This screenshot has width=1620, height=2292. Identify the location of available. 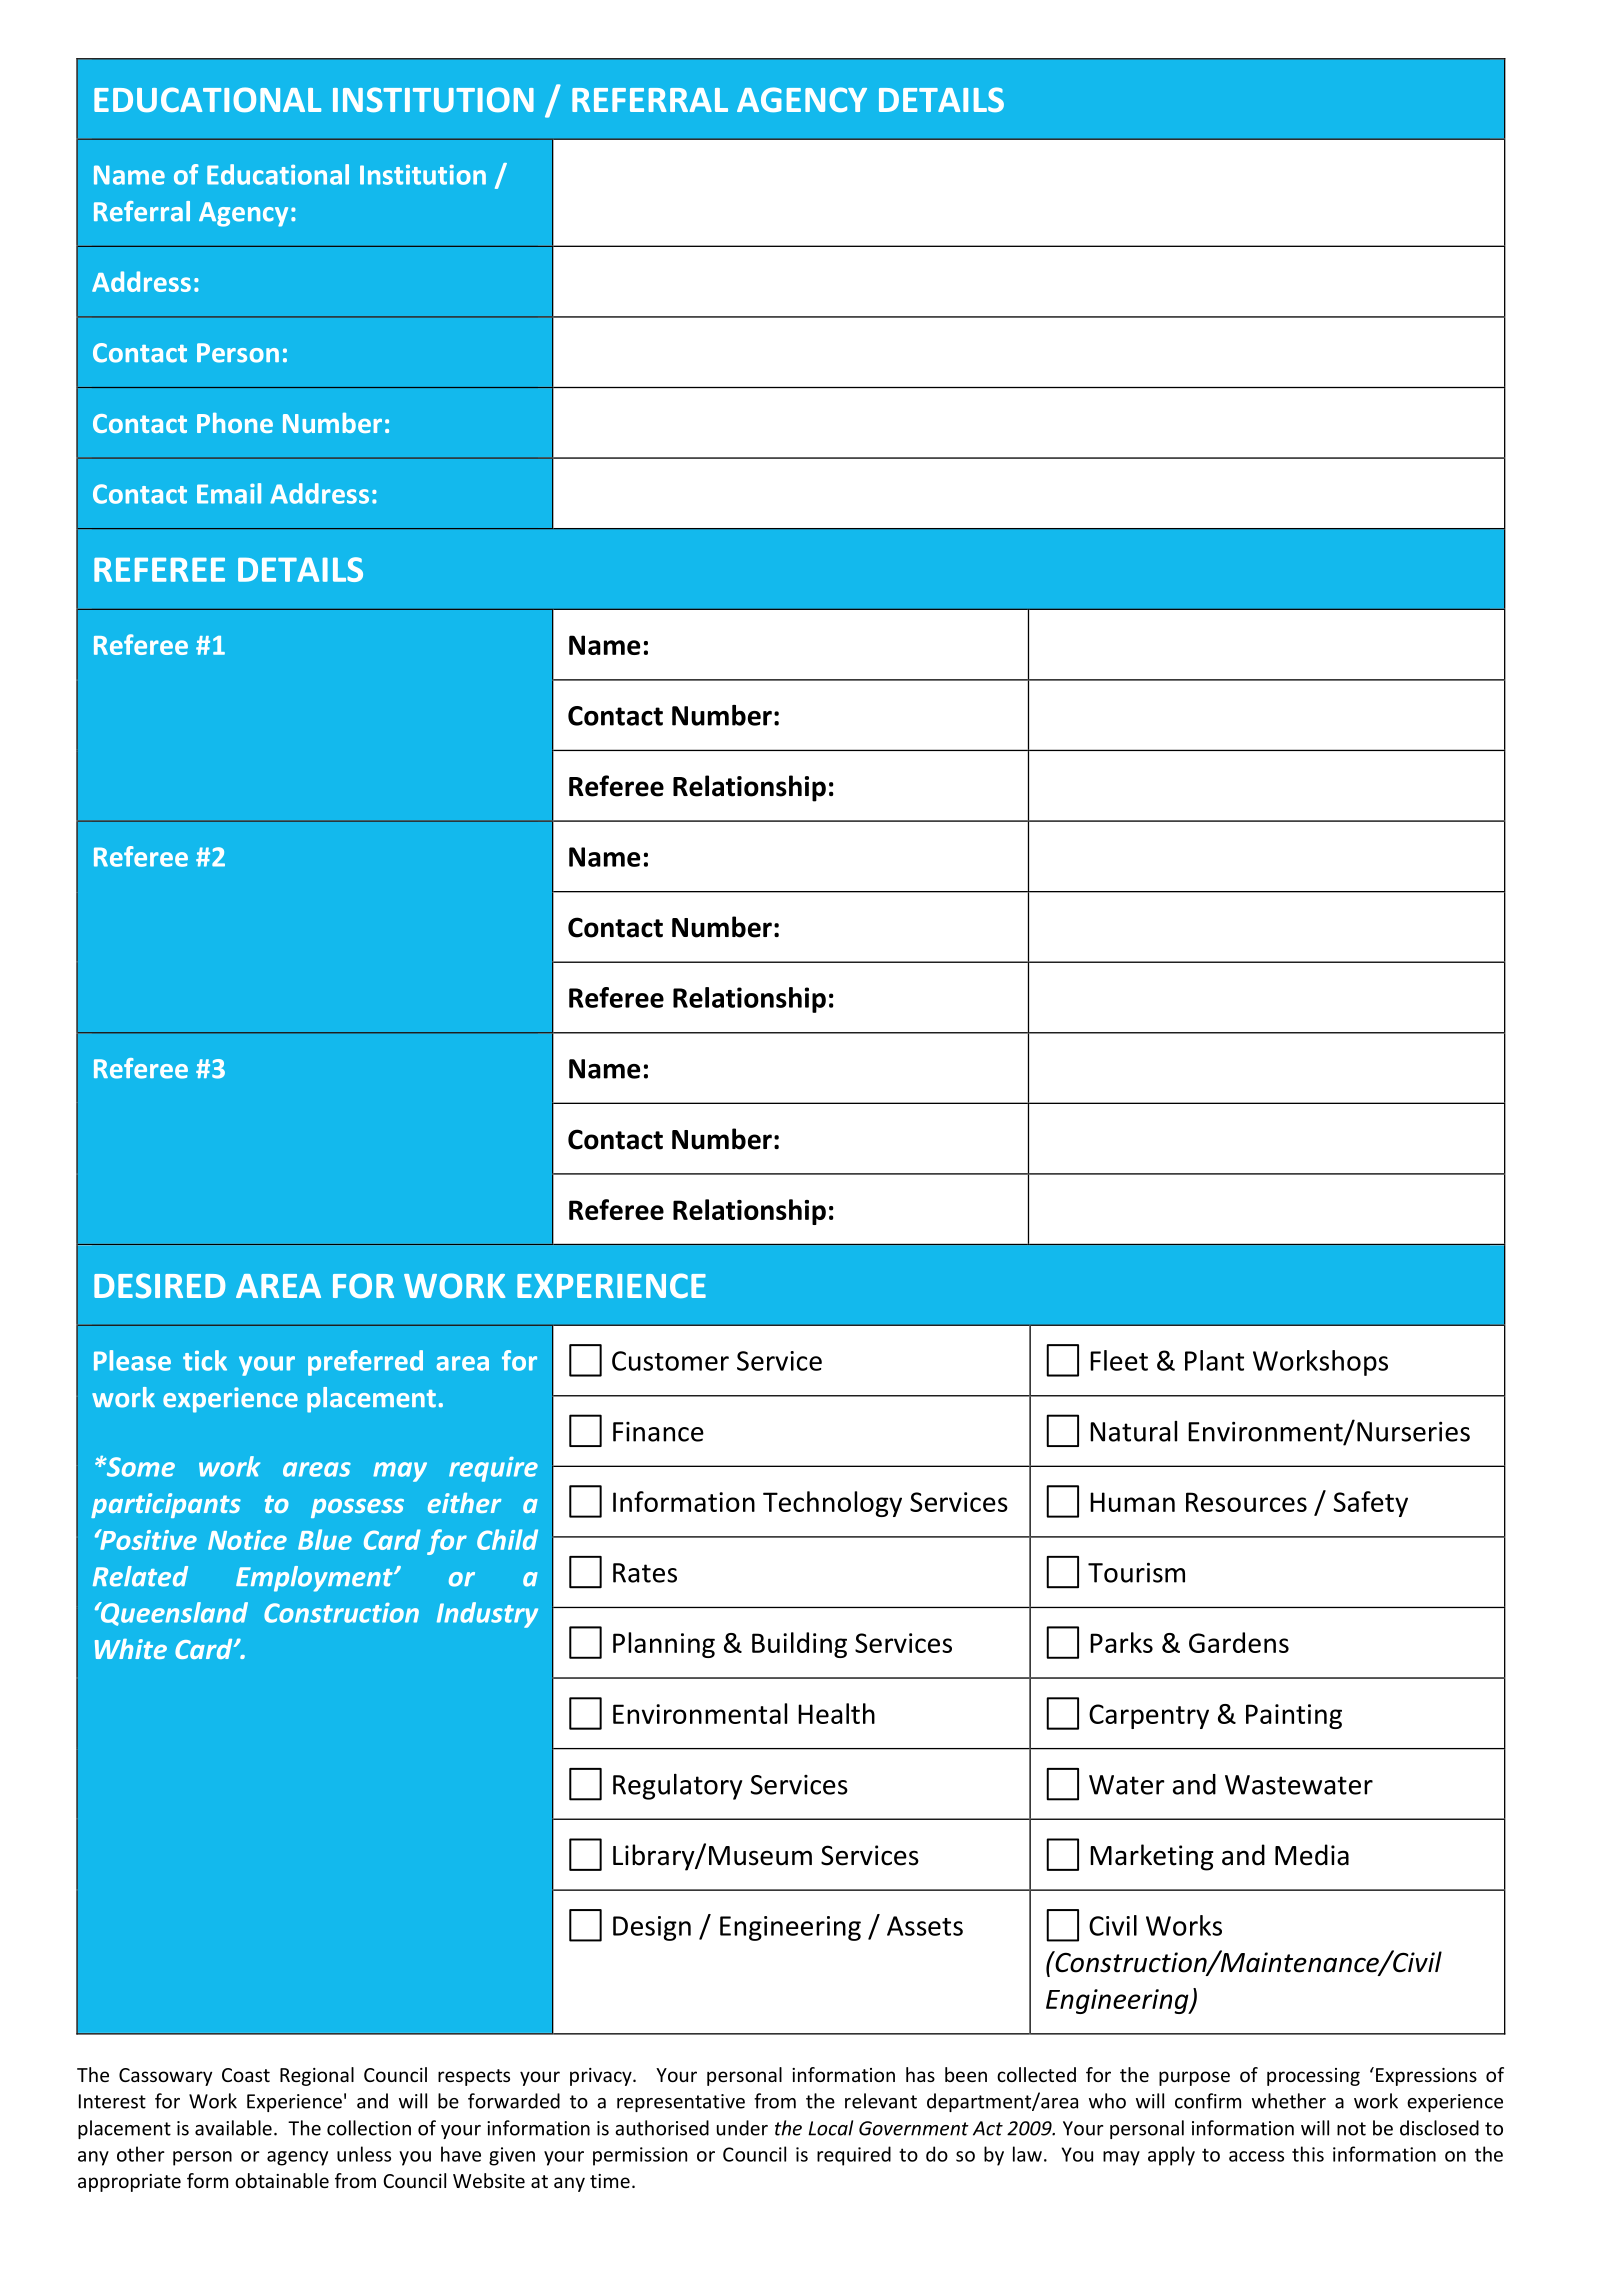
(233, 2128).
